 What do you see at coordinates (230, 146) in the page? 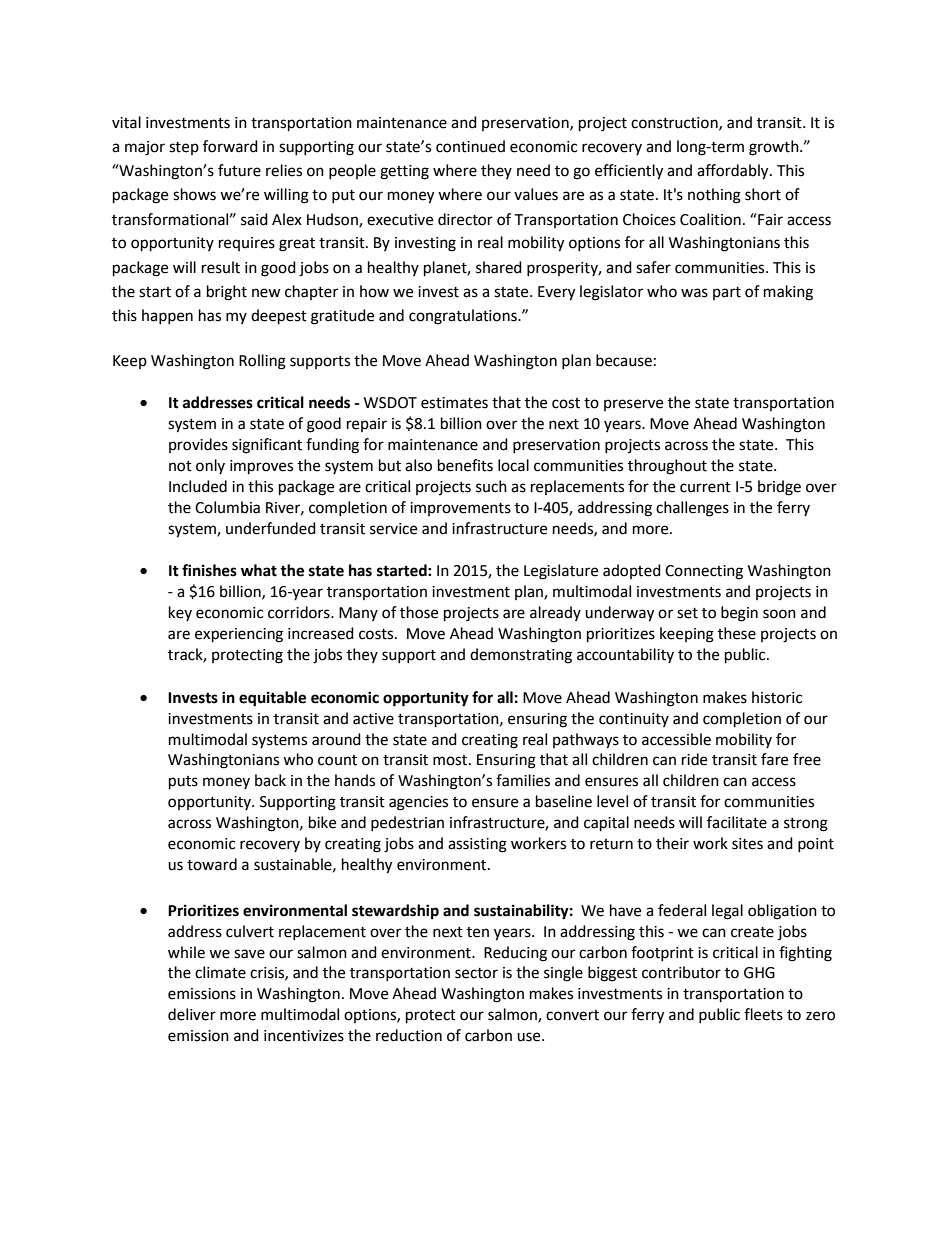
I see `forward` at bounding box center [230, 146].
